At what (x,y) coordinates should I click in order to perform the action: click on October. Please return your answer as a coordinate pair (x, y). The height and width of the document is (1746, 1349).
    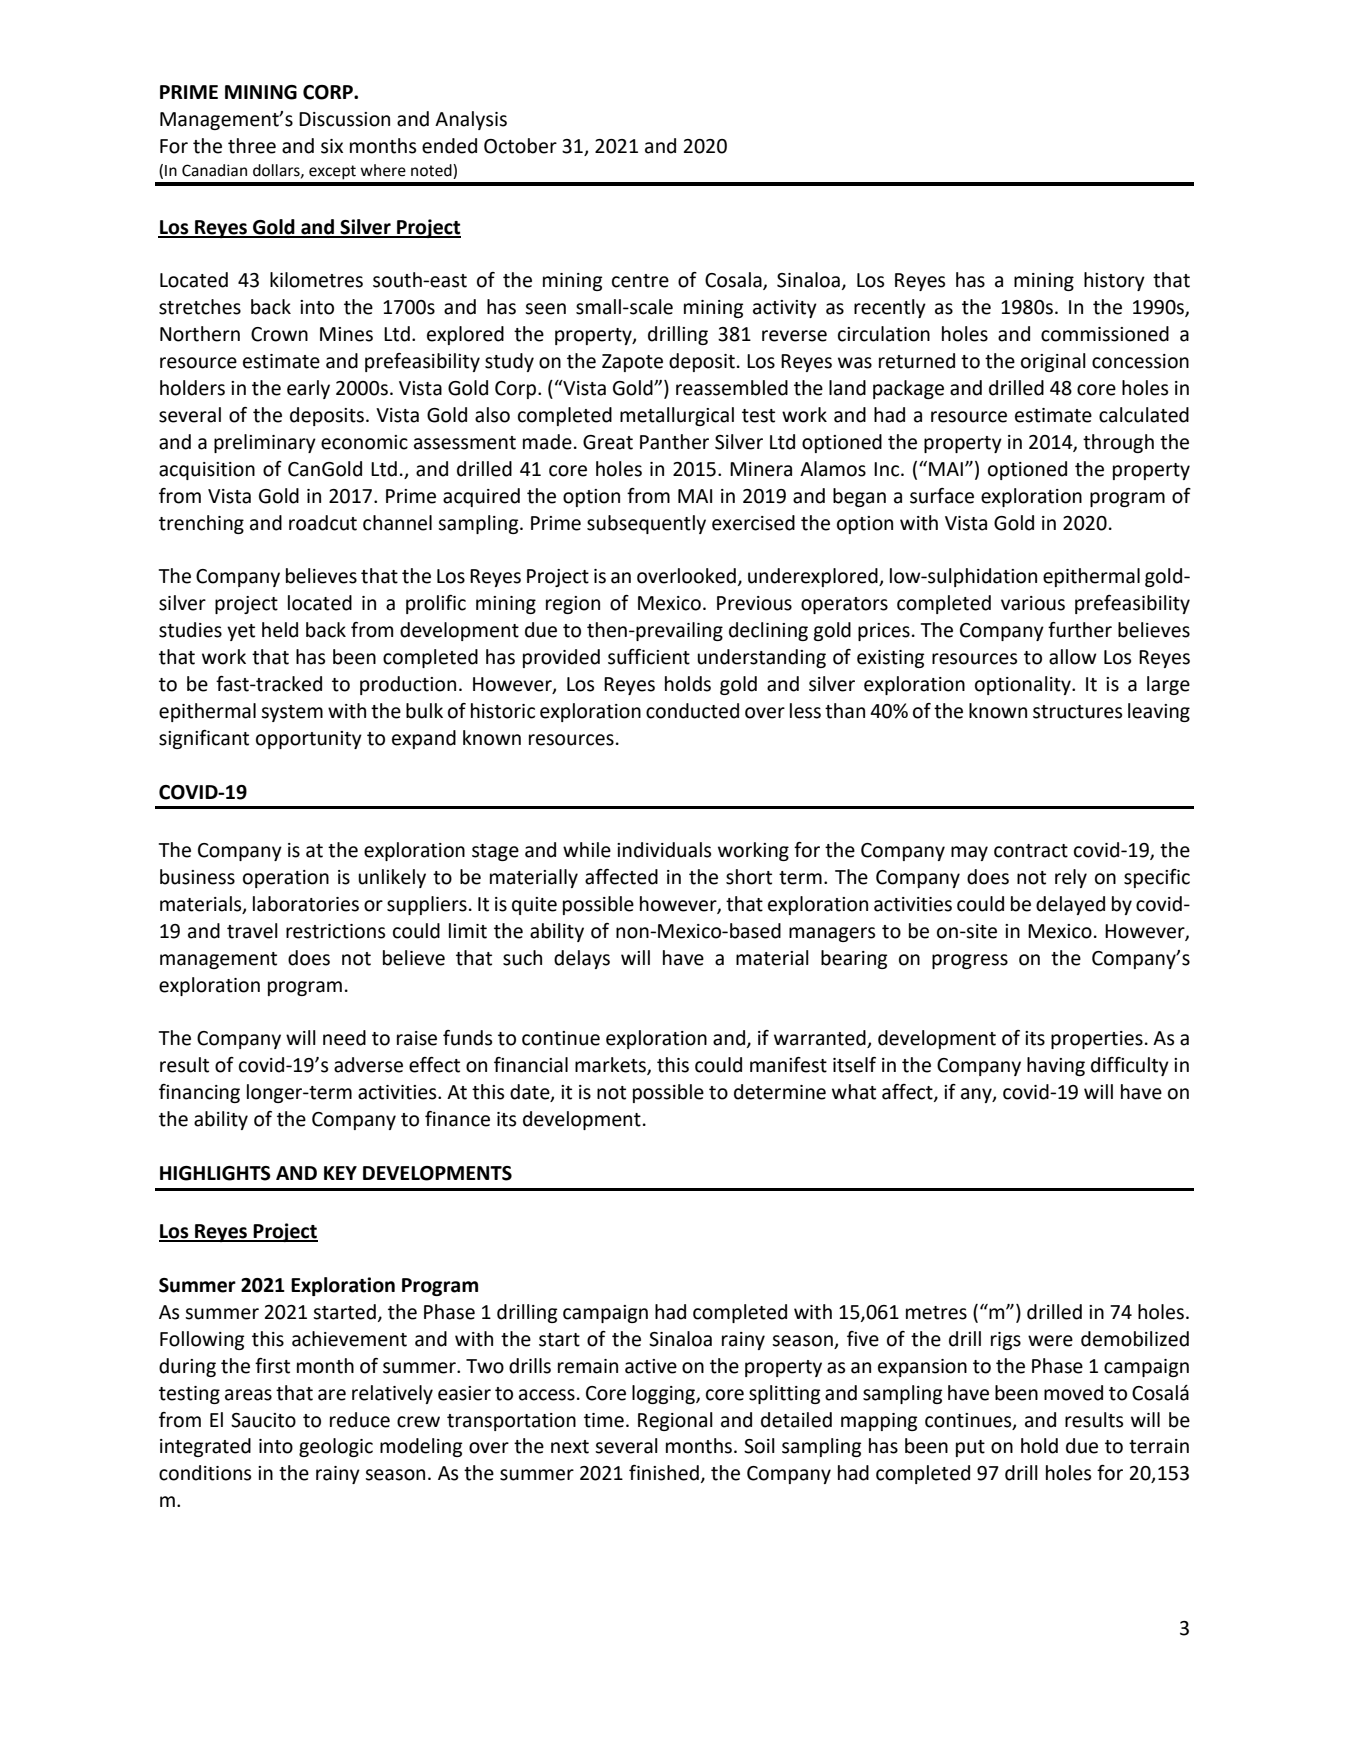
    Looking at the image, I should click on (520, 146).
